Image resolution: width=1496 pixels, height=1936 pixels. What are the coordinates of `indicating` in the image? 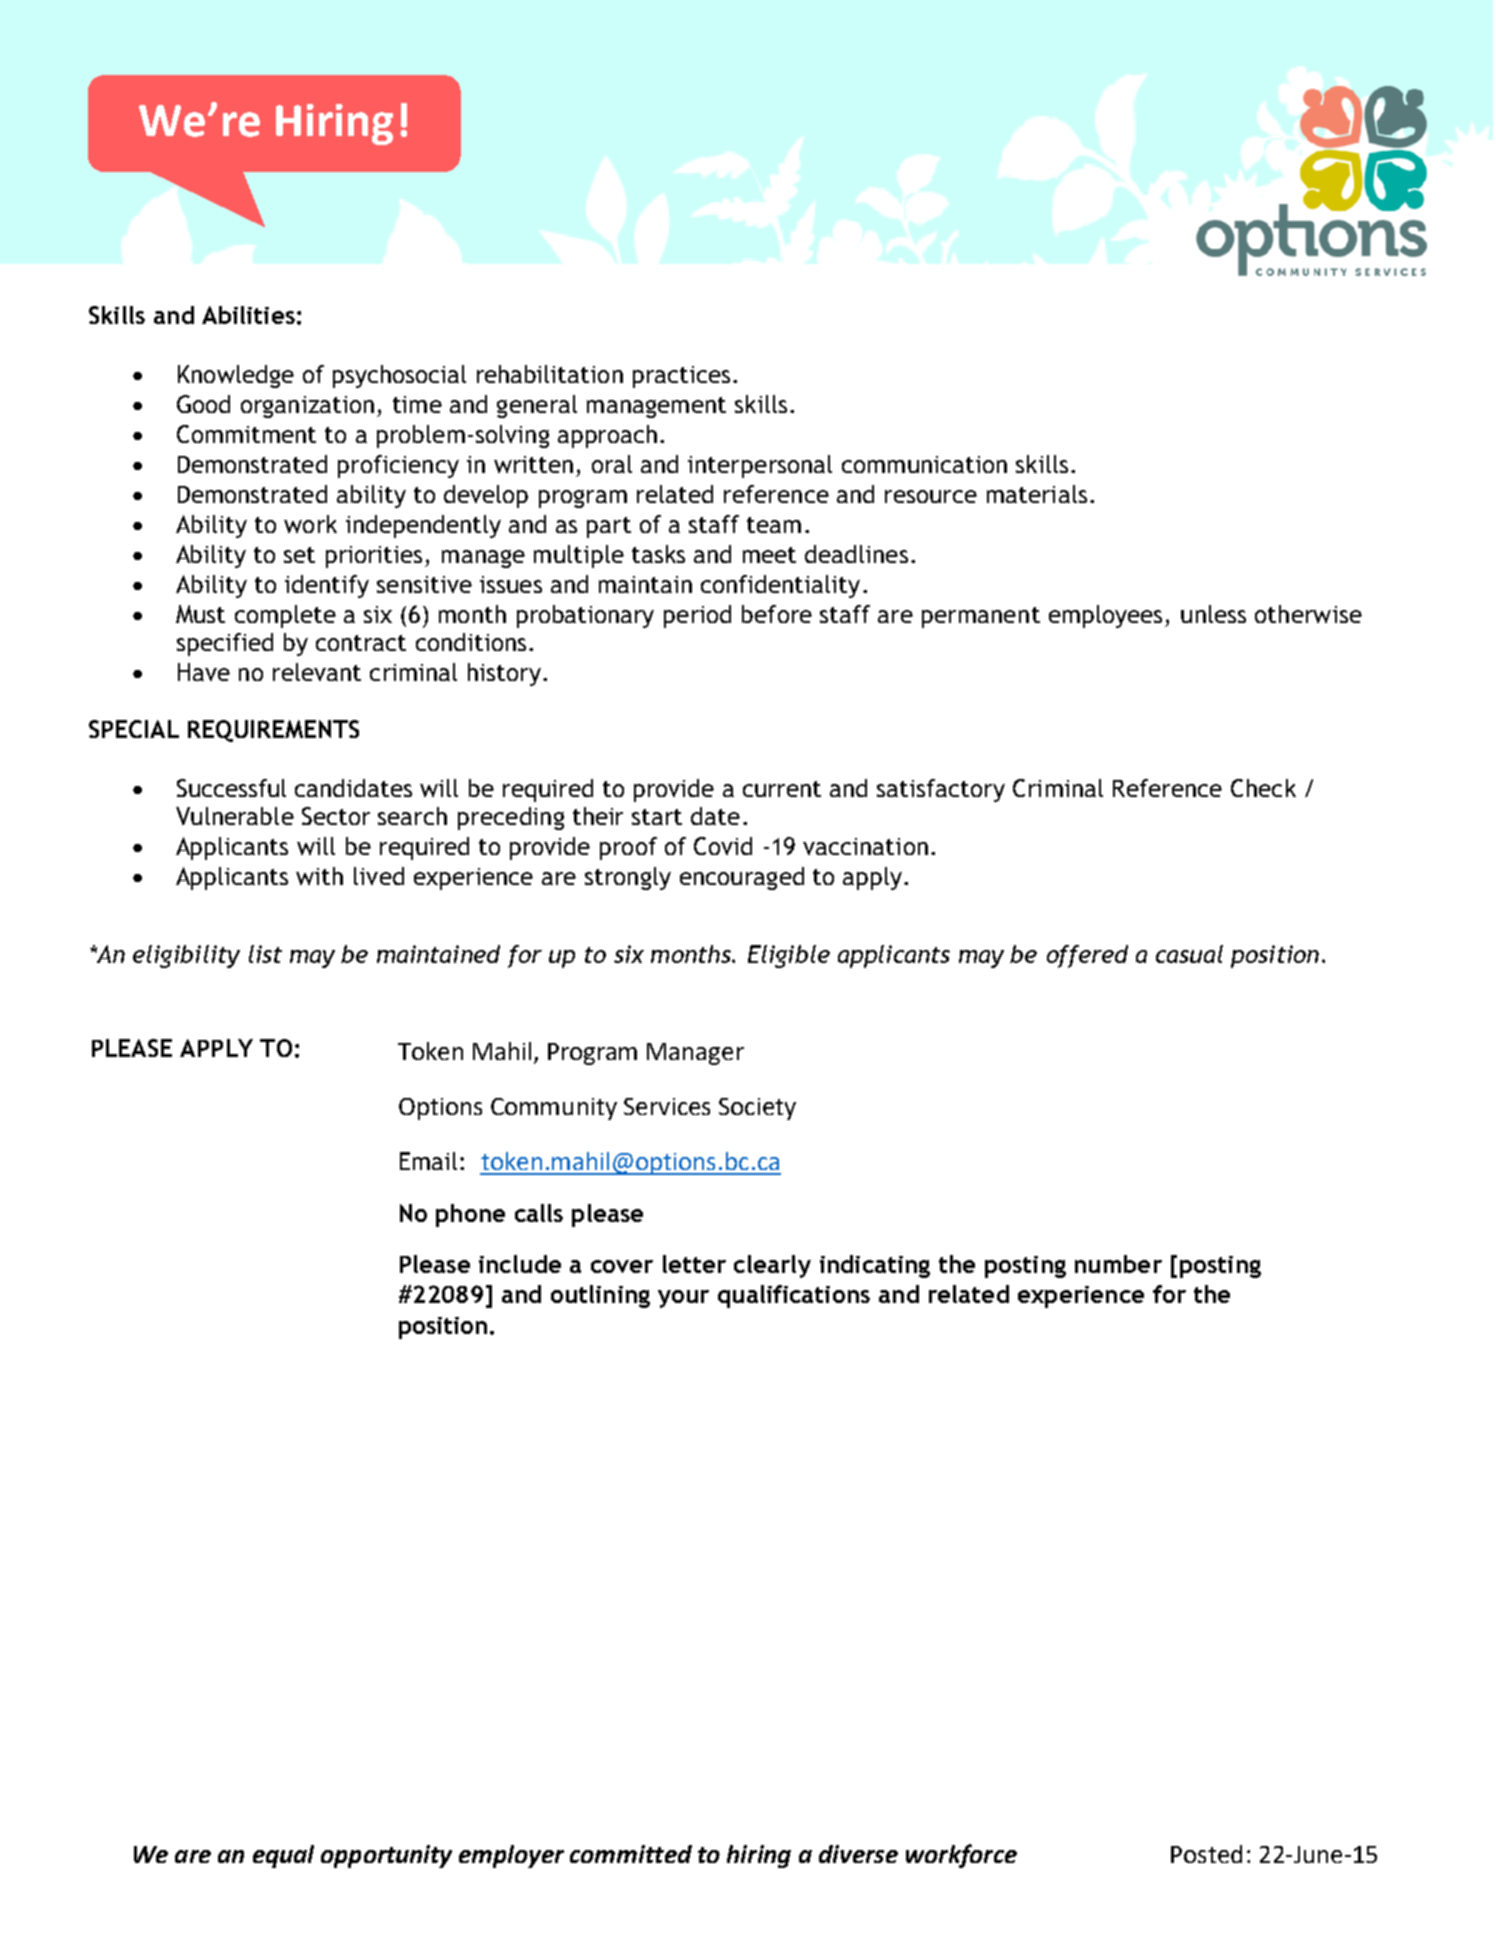 It's located at (875, 1266).
